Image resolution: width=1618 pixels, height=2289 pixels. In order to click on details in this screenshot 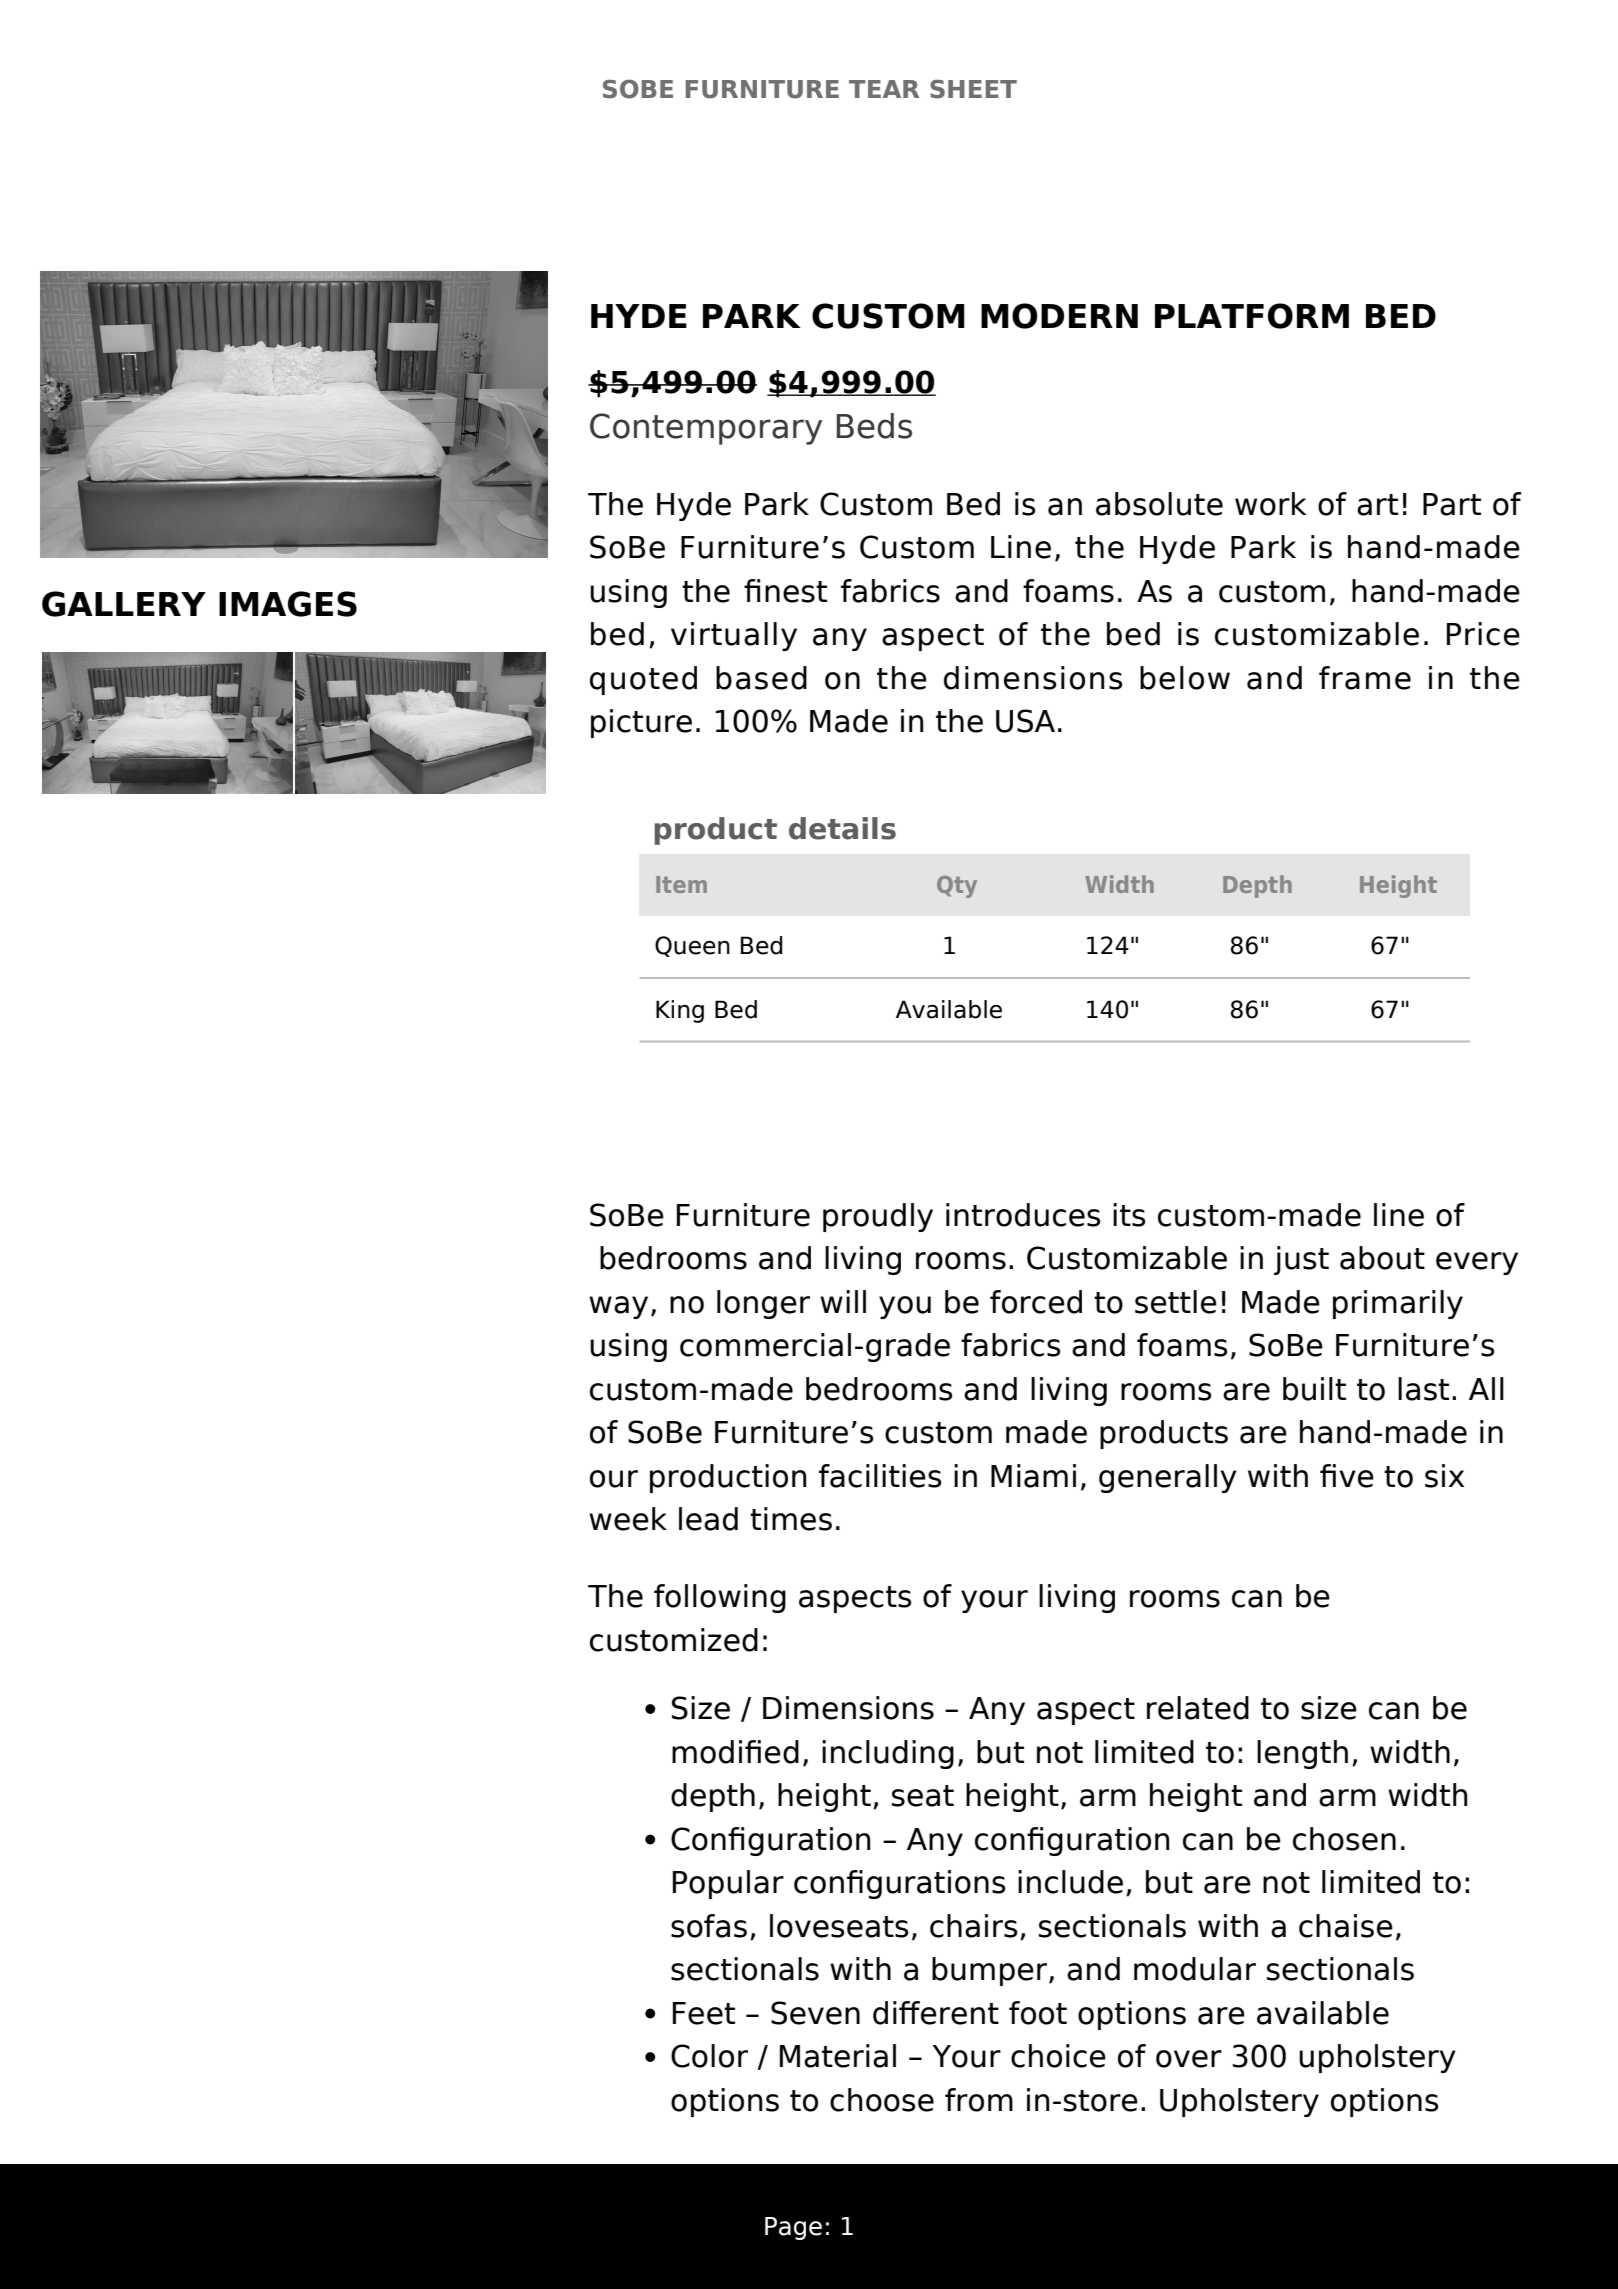, I will do `click(842, 828)`.
